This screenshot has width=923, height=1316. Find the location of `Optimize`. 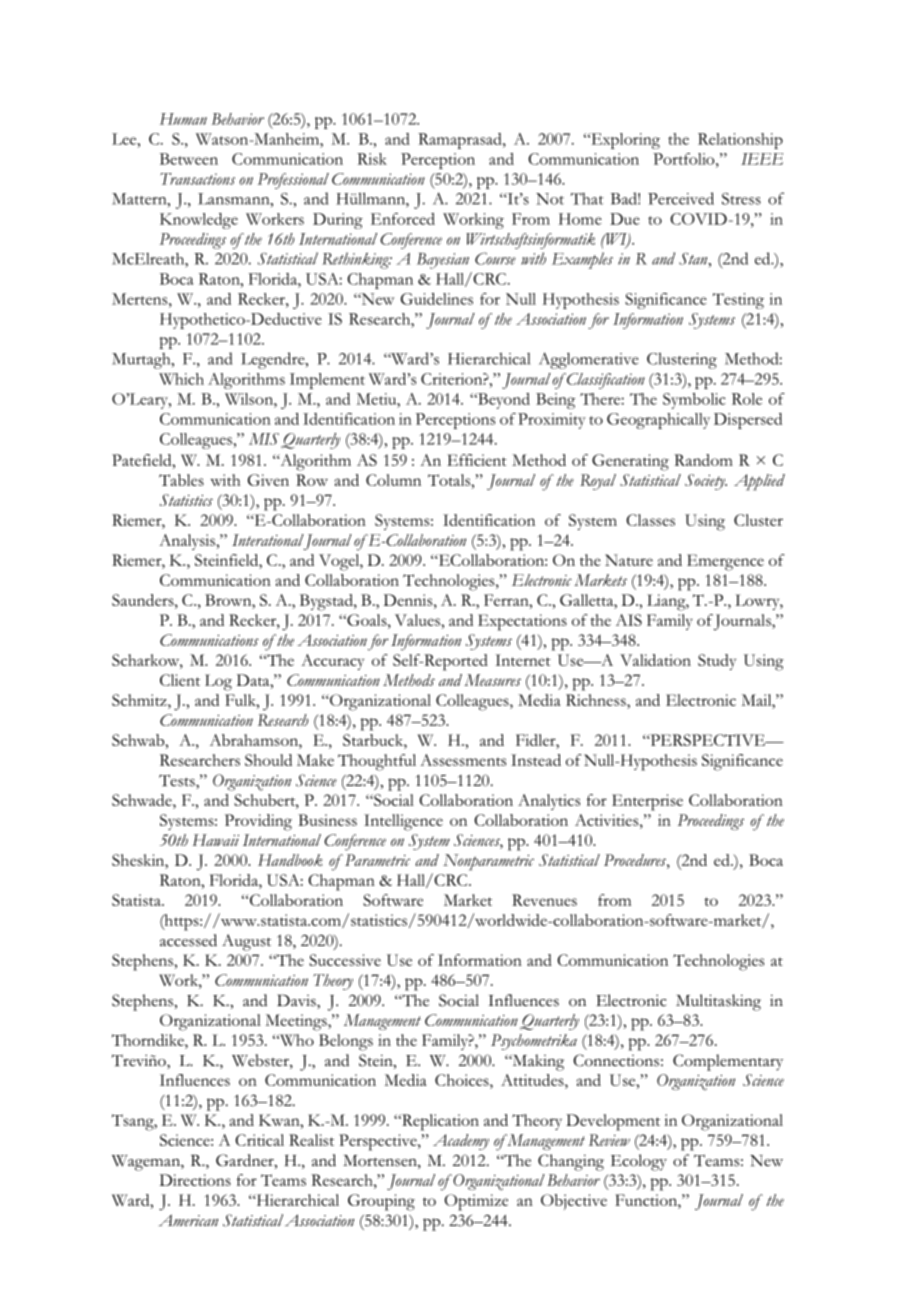

Optimize is located at coordinates (476, 1202).
